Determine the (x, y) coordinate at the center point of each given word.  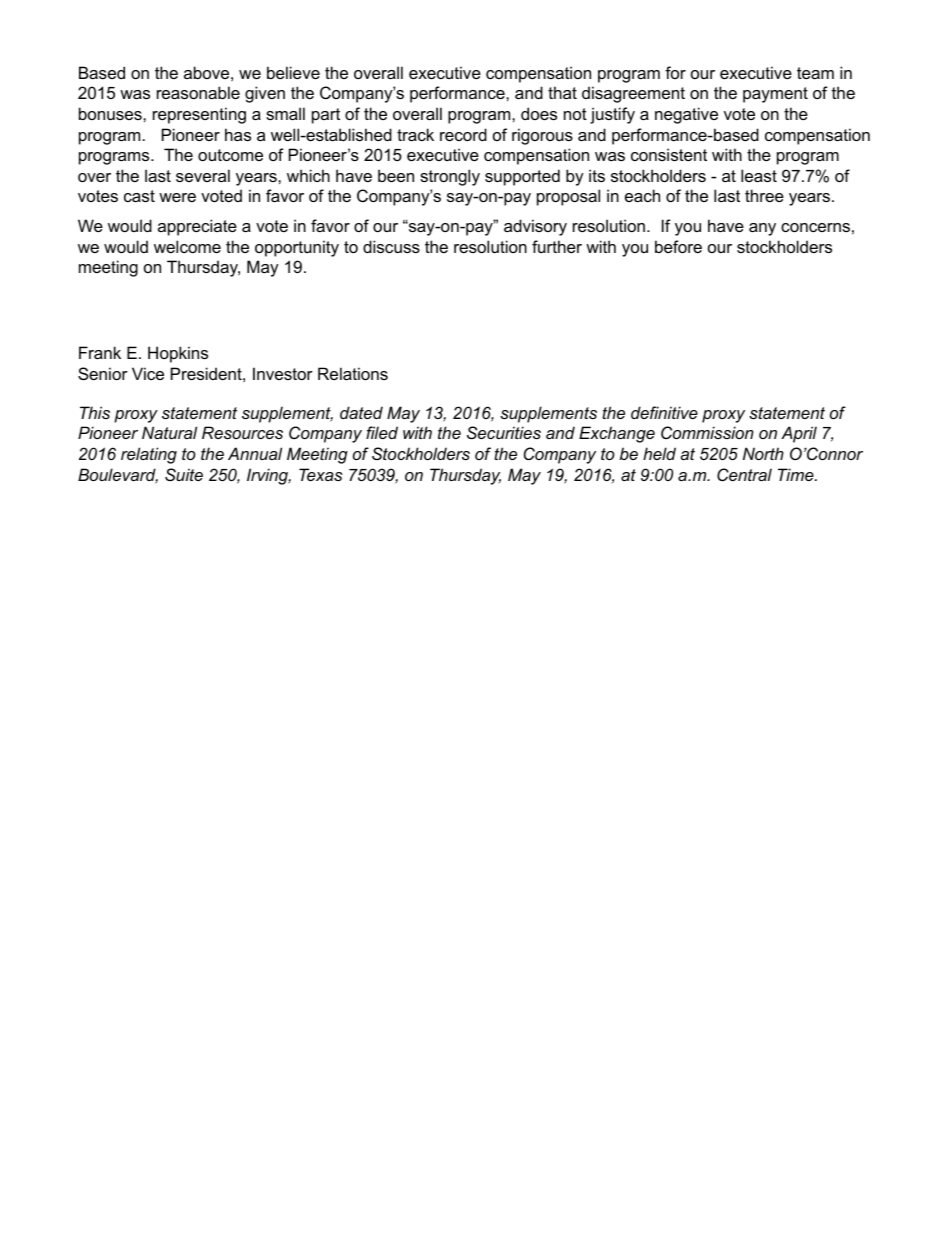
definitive (664, 412)
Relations (353, 373)
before (678, 246)
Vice (148, 373)
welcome (187, 246)
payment (775, 95)
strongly (450, 177)
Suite (184, 474)
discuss (391, 246)
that (562, 92)
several (203, 175)
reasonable (198, 92)
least (759, 175)
